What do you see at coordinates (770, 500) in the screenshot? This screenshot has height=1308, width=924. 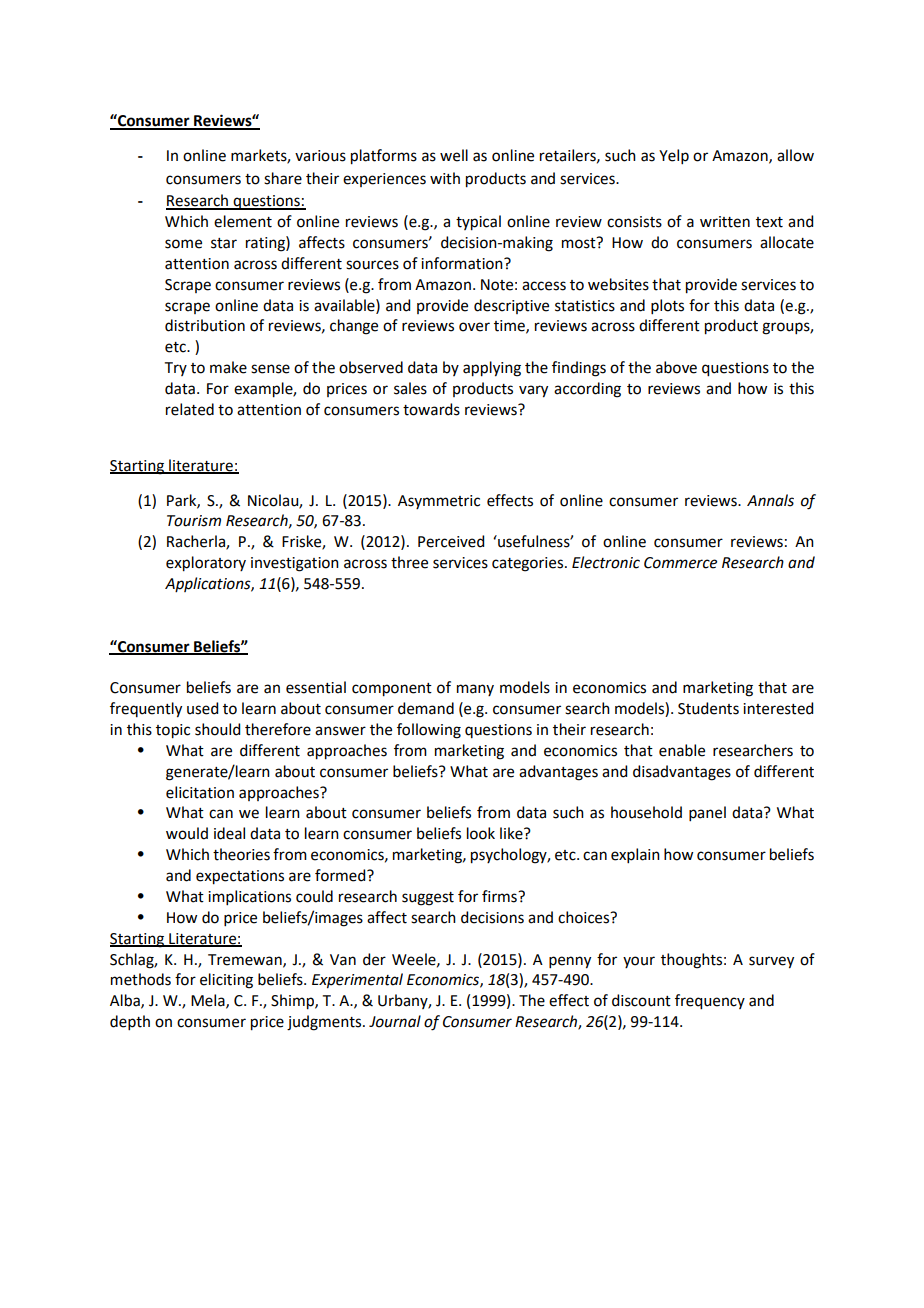 I see `Annals` at bounding box center [770, 500].
